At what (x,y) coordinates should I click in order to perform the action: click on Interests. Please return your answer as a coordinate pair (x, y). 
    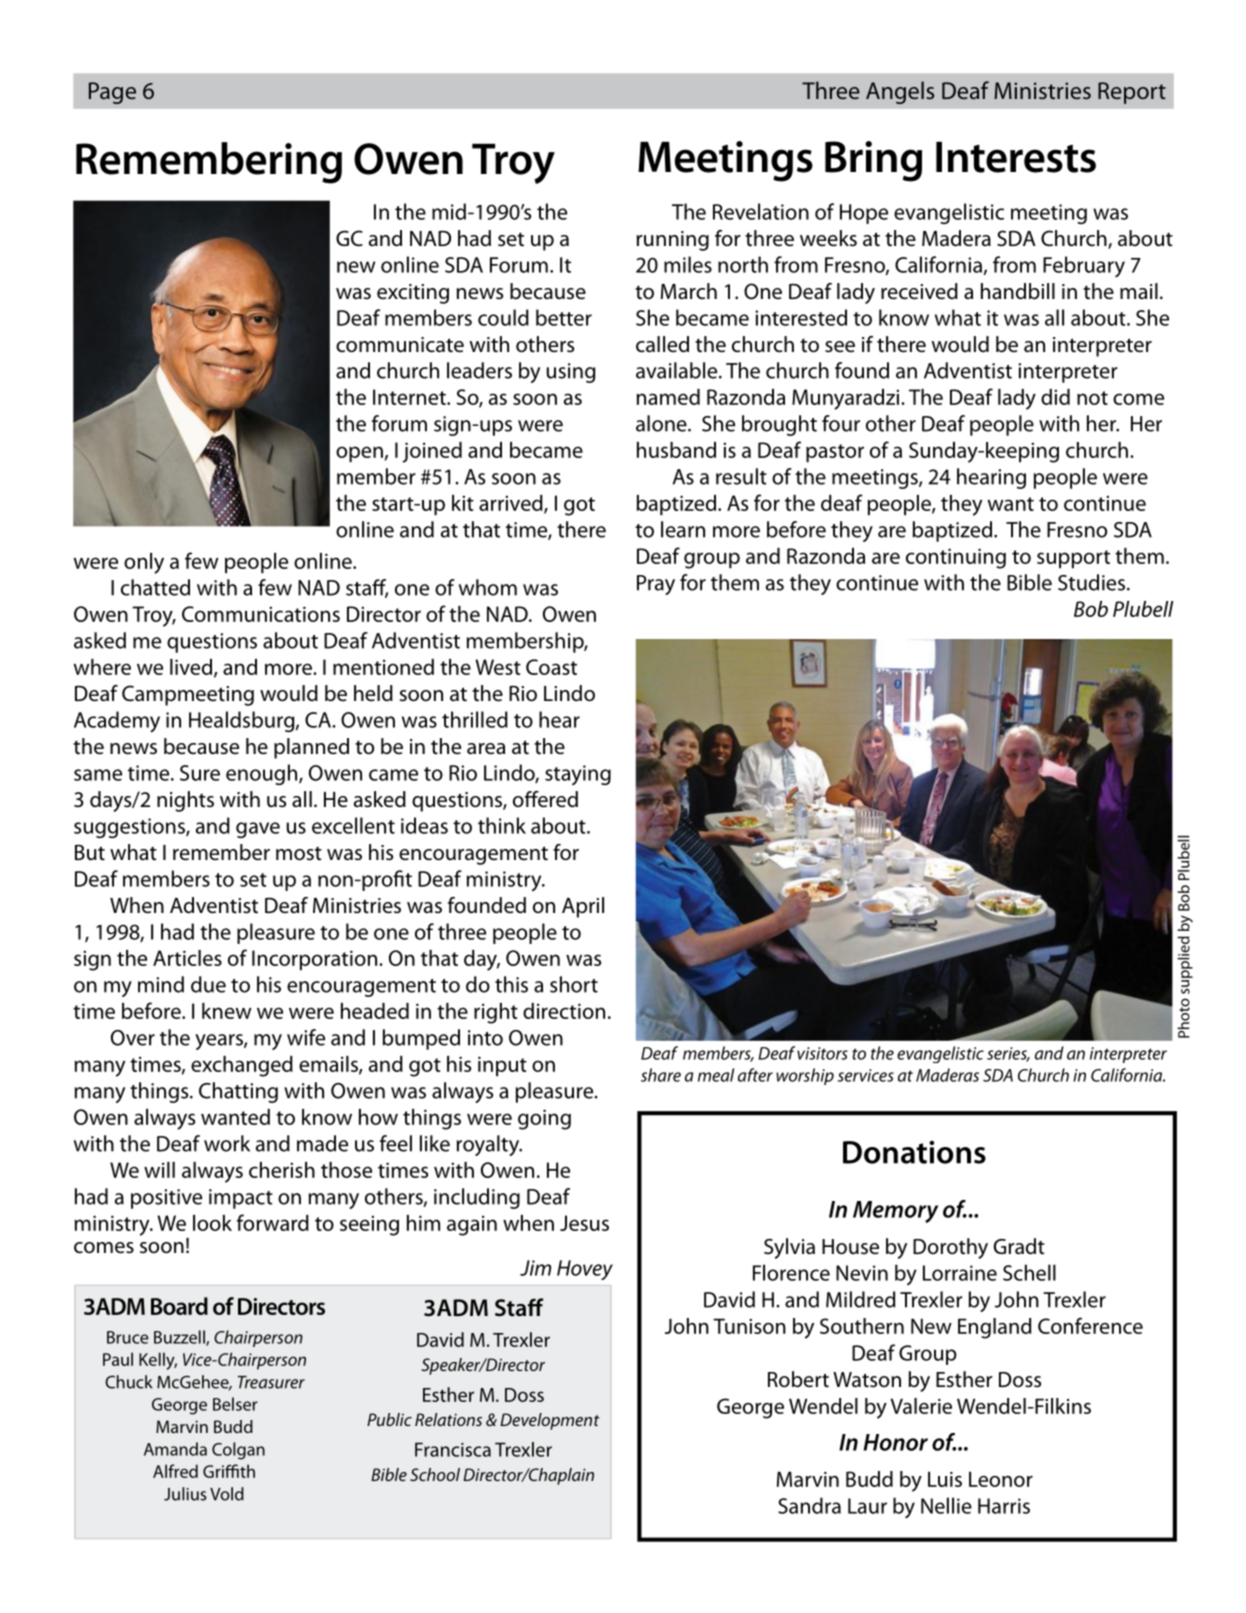
    Looking at the image, I should click on (1016, 157).
